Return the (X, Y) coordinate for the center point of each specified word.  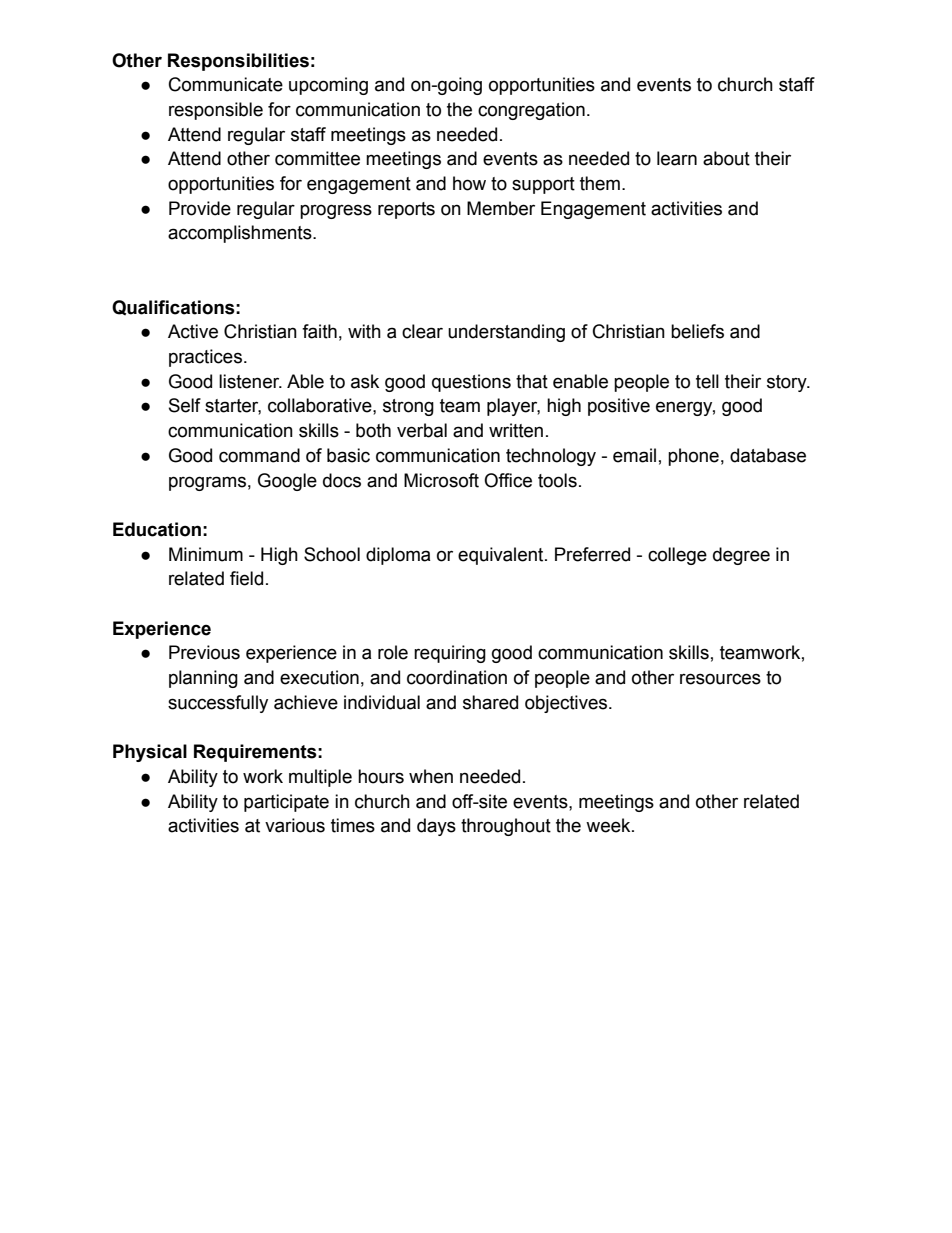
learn (677, 158)
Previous (204, 652)
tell (707, 381)
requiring (450, 654)
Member (501, 208)
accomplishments (241, 234)
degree (741, 556)
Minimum (206, 554)
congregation (531, 111)
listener (250, 381)
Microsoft (441, 480)
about (726, 158)
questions (471, 383)
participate (286, 803)
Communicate (226, 84)
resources (720, 679)
